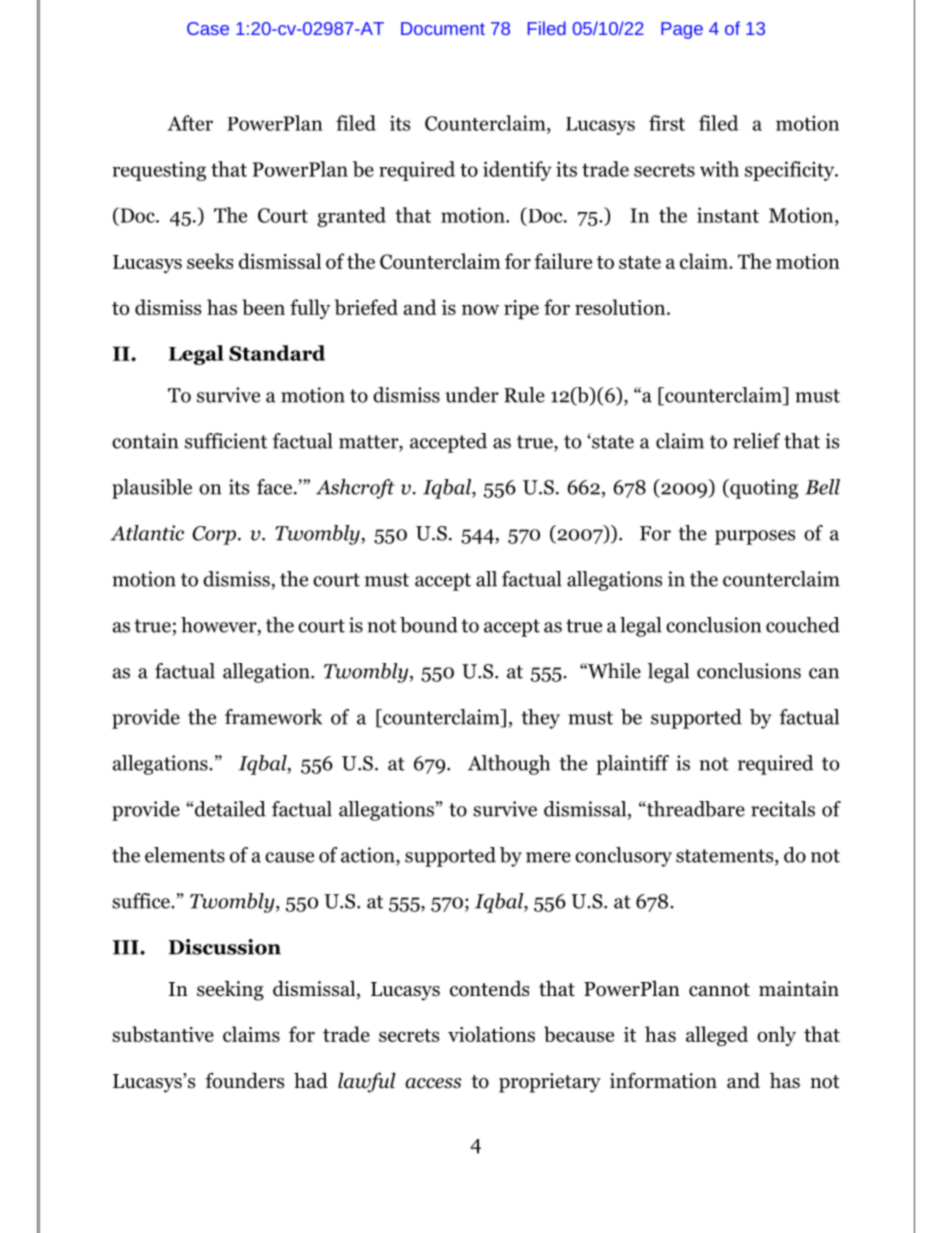 Image resolution: width=952 pixels, height=1233 pixels. What do you see at coordinates (717, 1036) in the image?
I see `alleged` at bounding box center [717, 1036].
